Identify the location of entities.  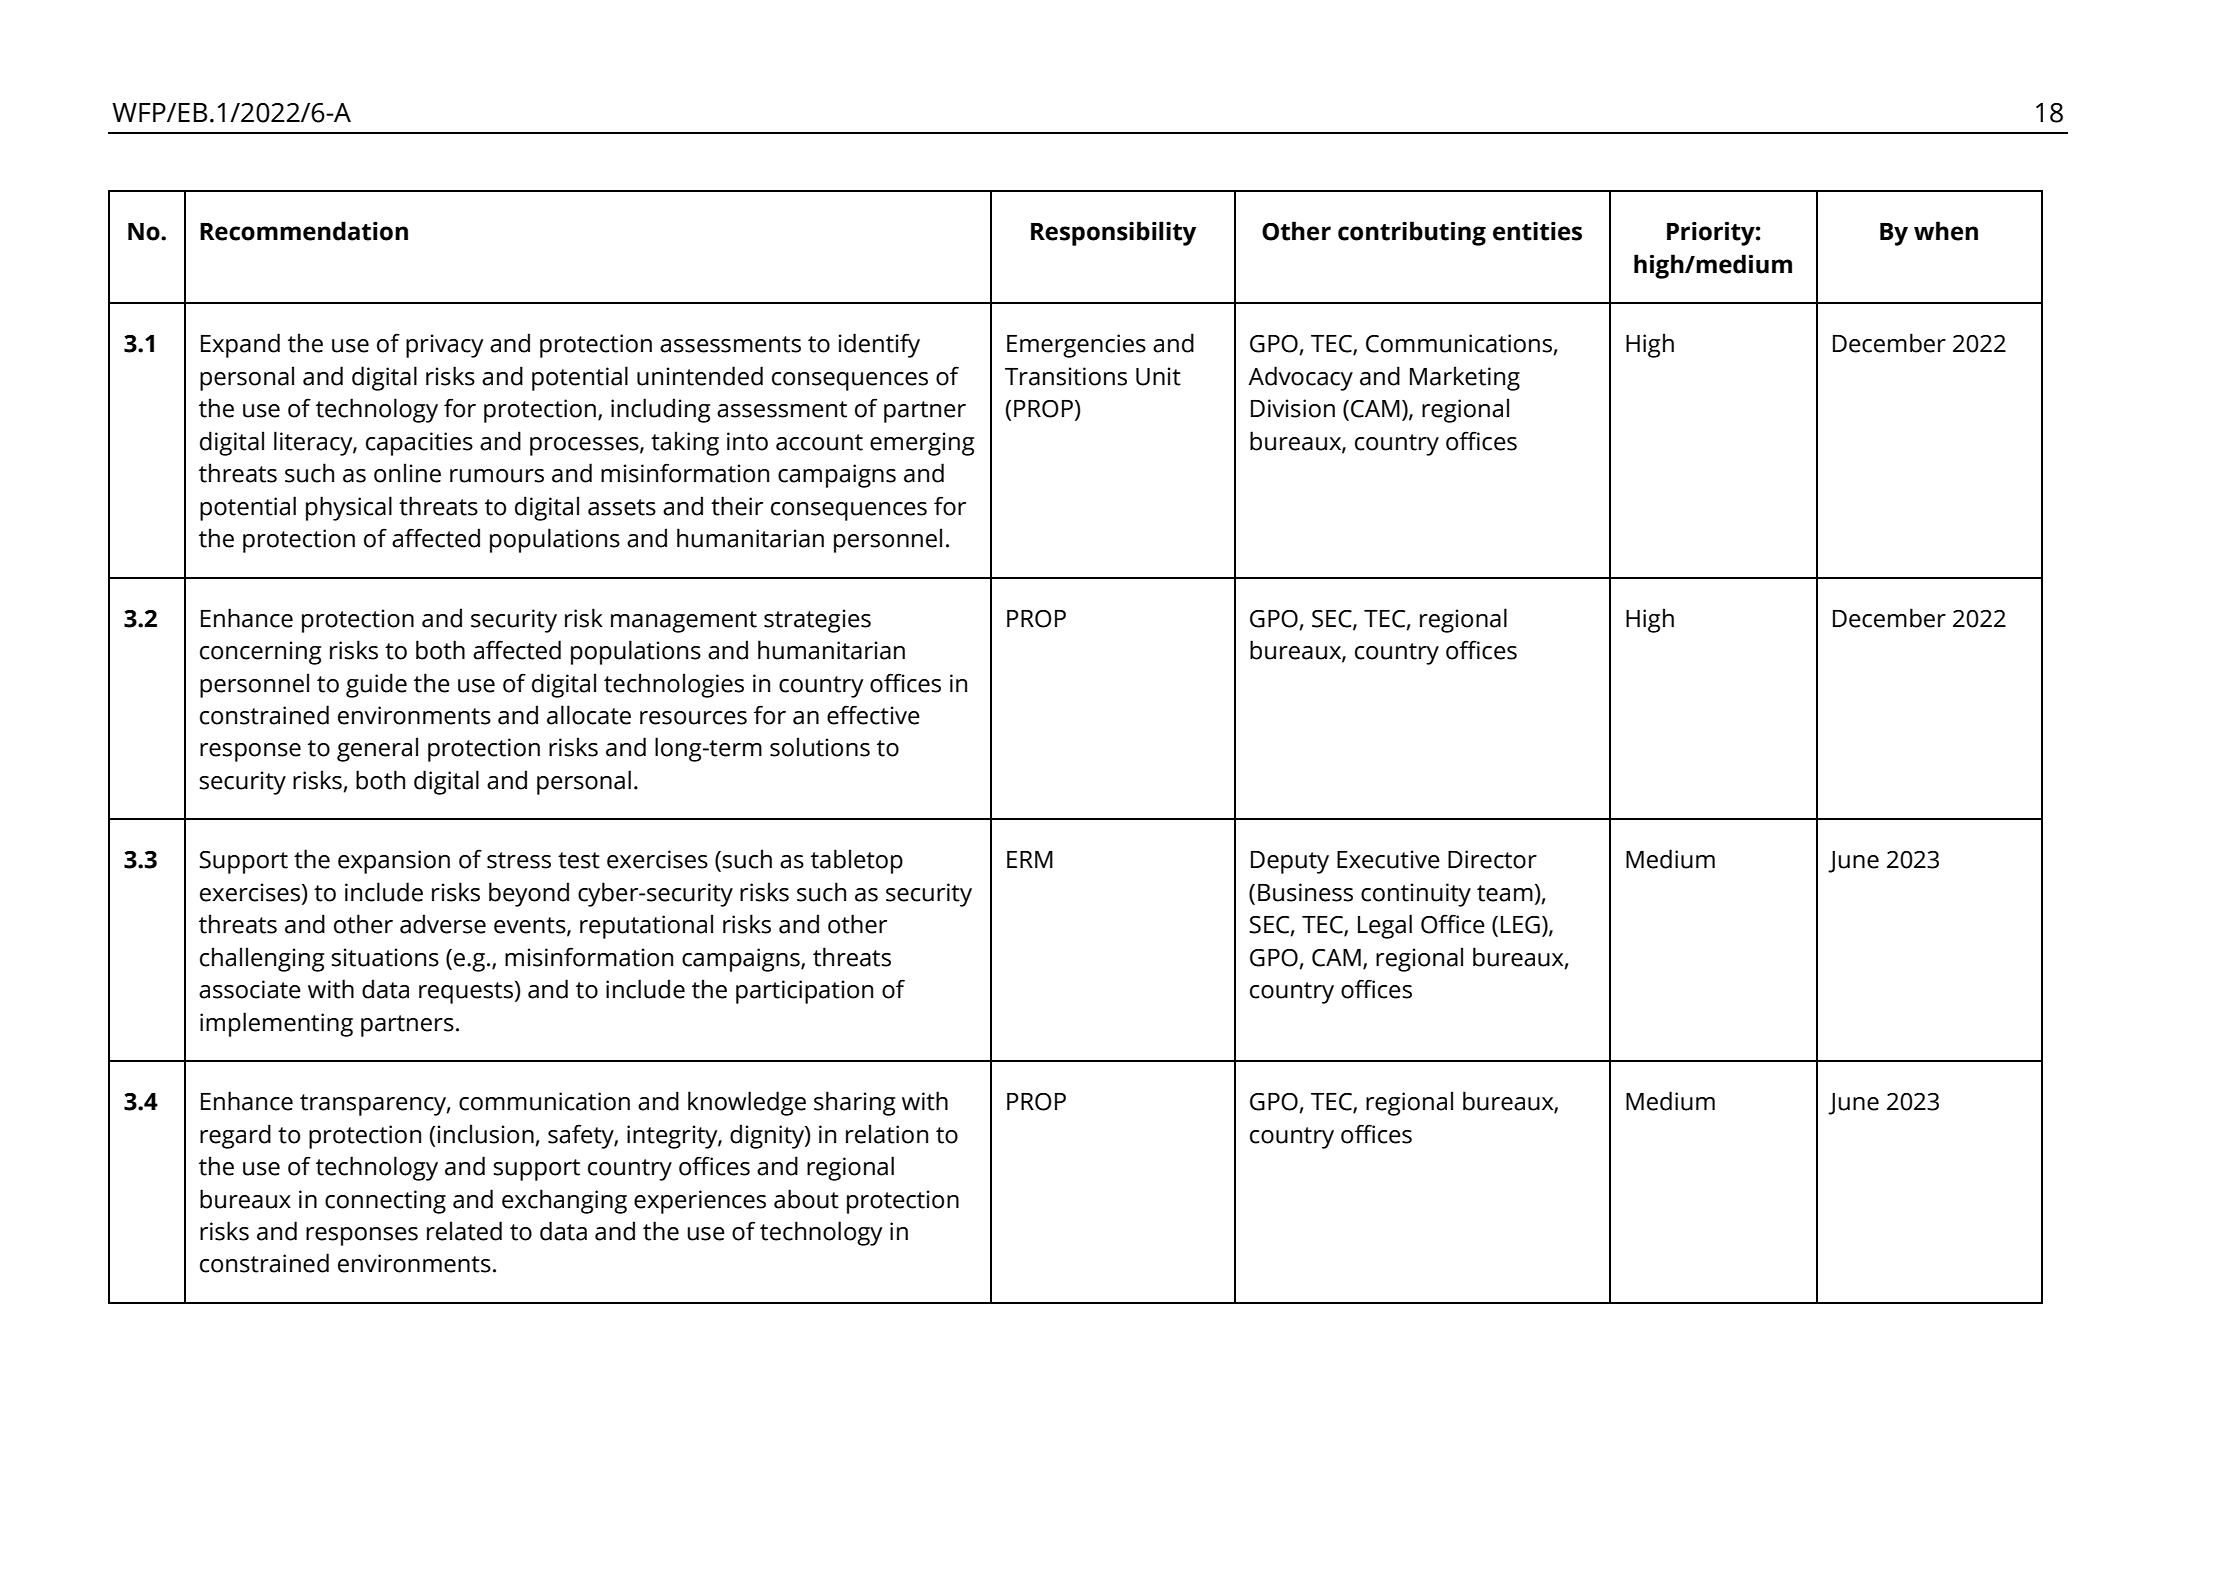
(1537, 231).
